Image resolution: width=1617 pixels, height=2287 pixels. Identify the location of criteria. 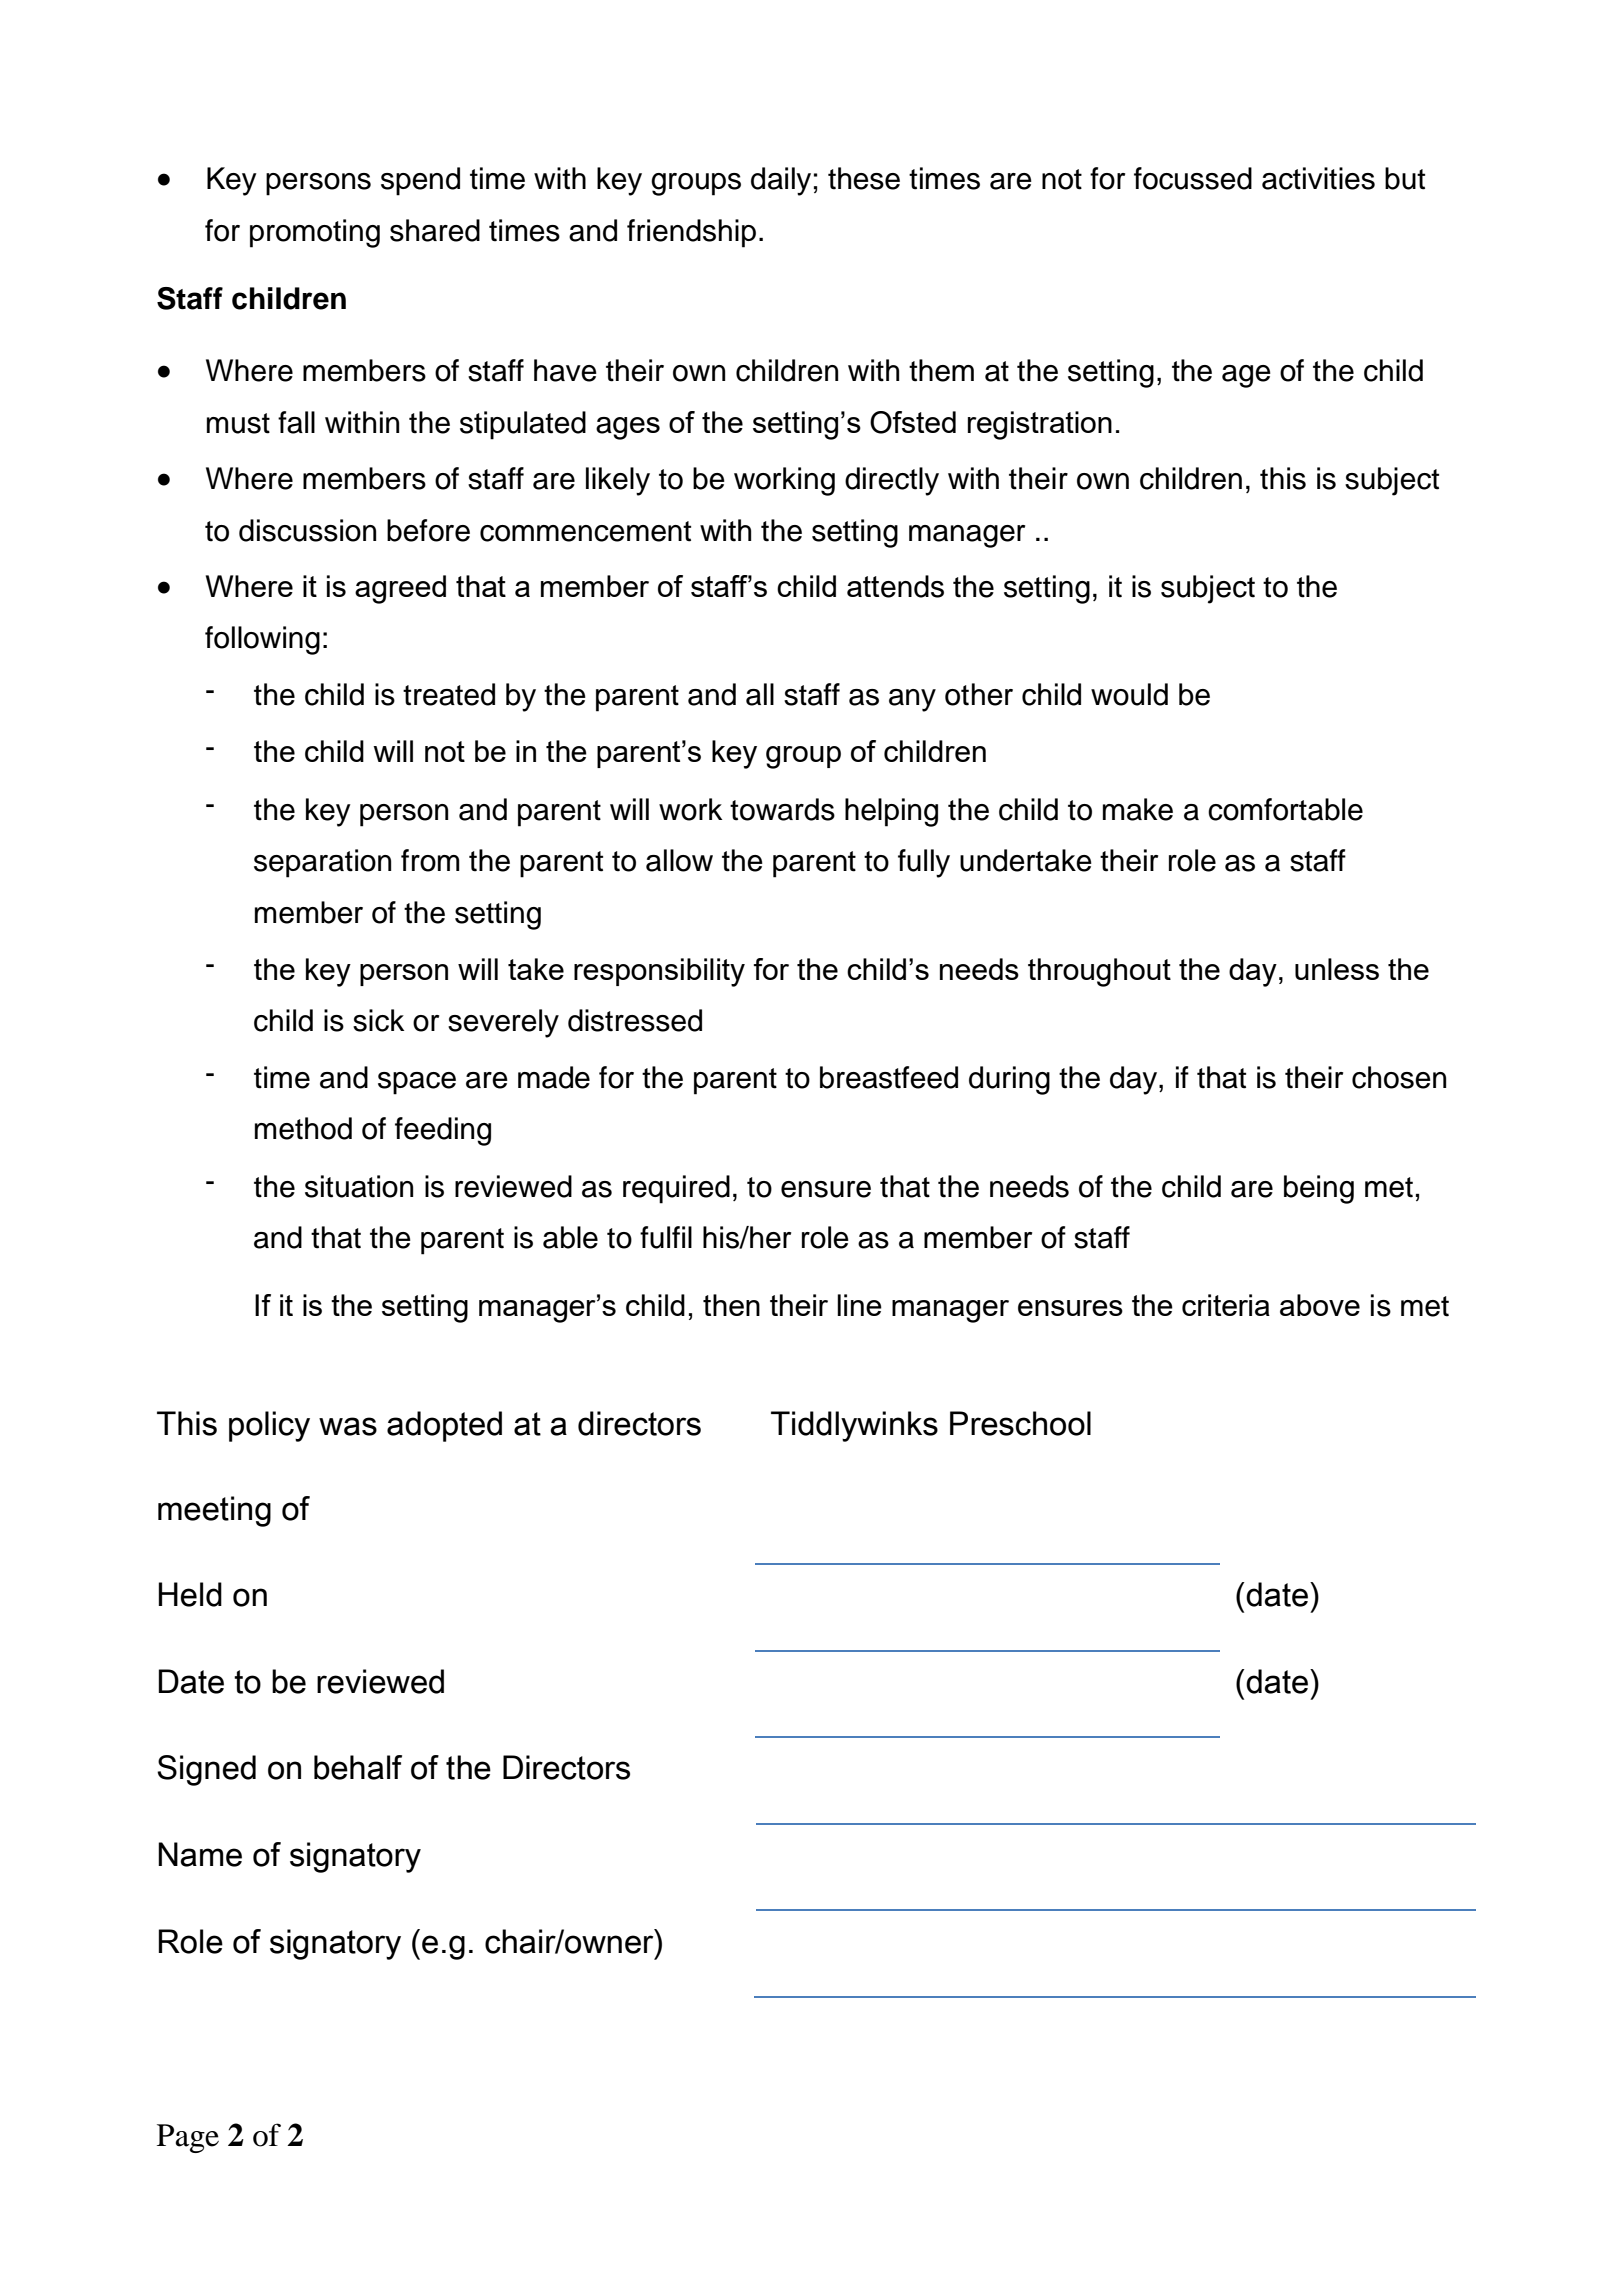
(1226, 1305).
